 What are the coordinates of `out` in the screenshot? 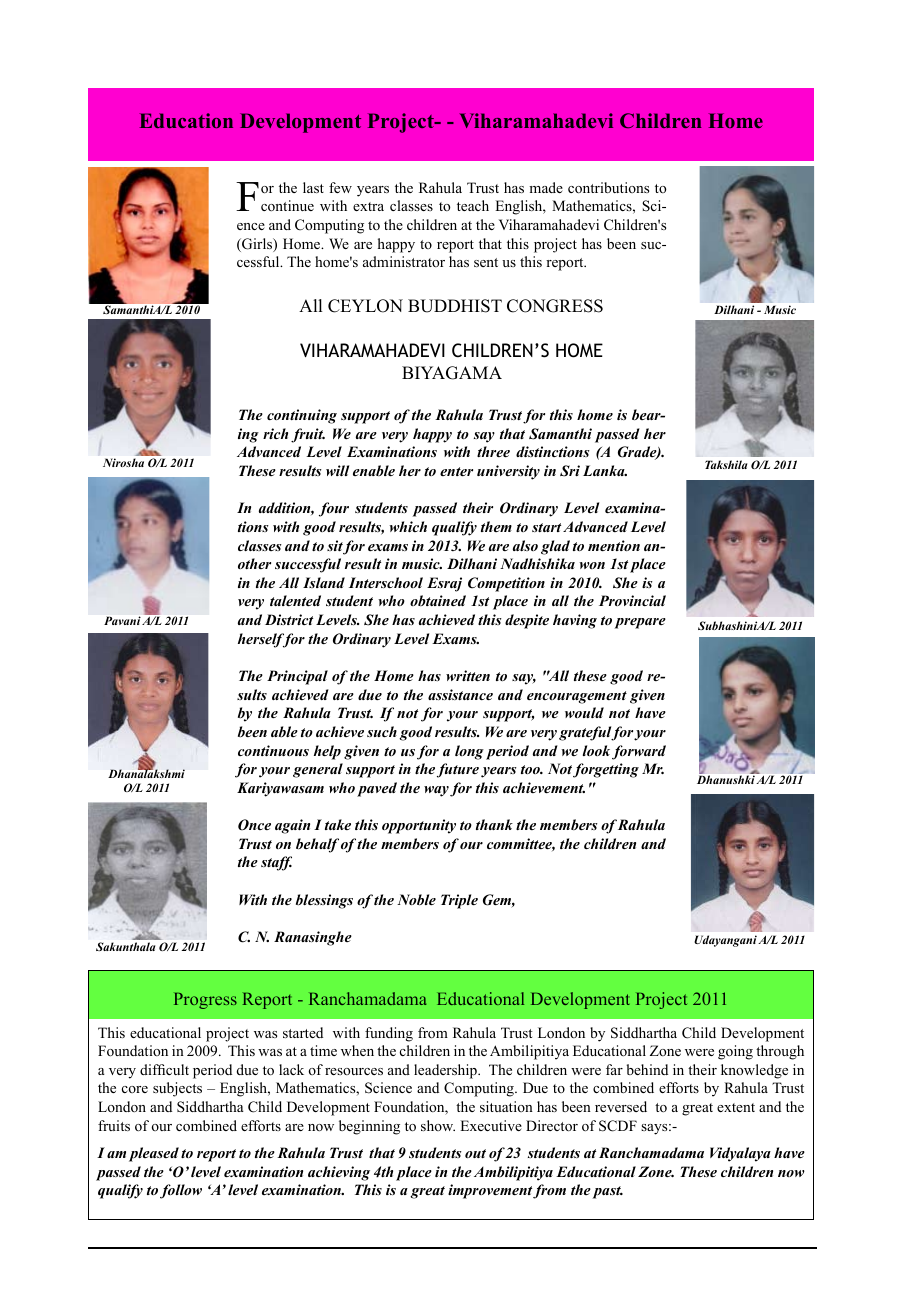 It's located at (475, 1153).
